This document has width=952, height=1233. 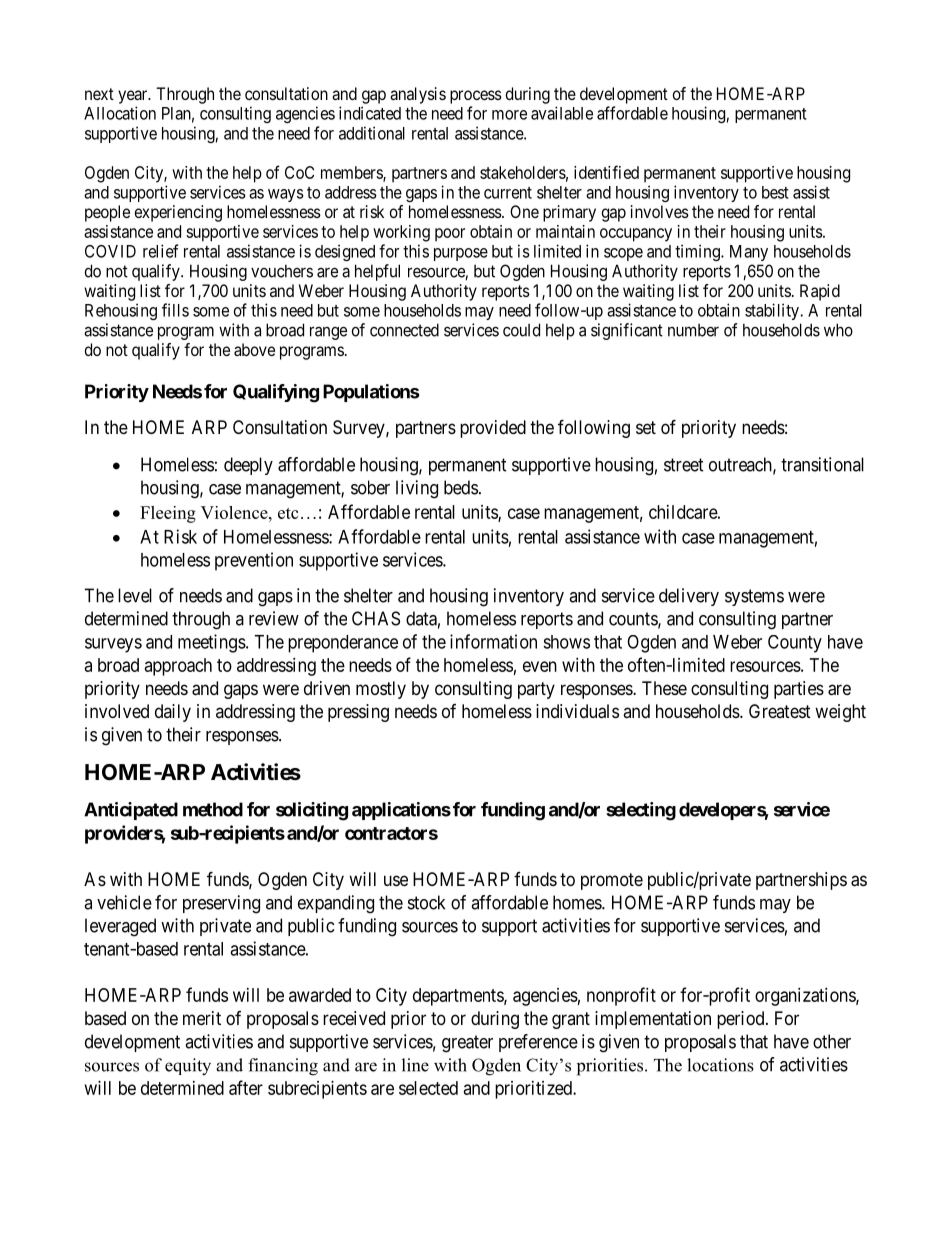 What do you see at coordinates (754, 597) in the document?
I see `systems` at bounding box center [754, 597].
